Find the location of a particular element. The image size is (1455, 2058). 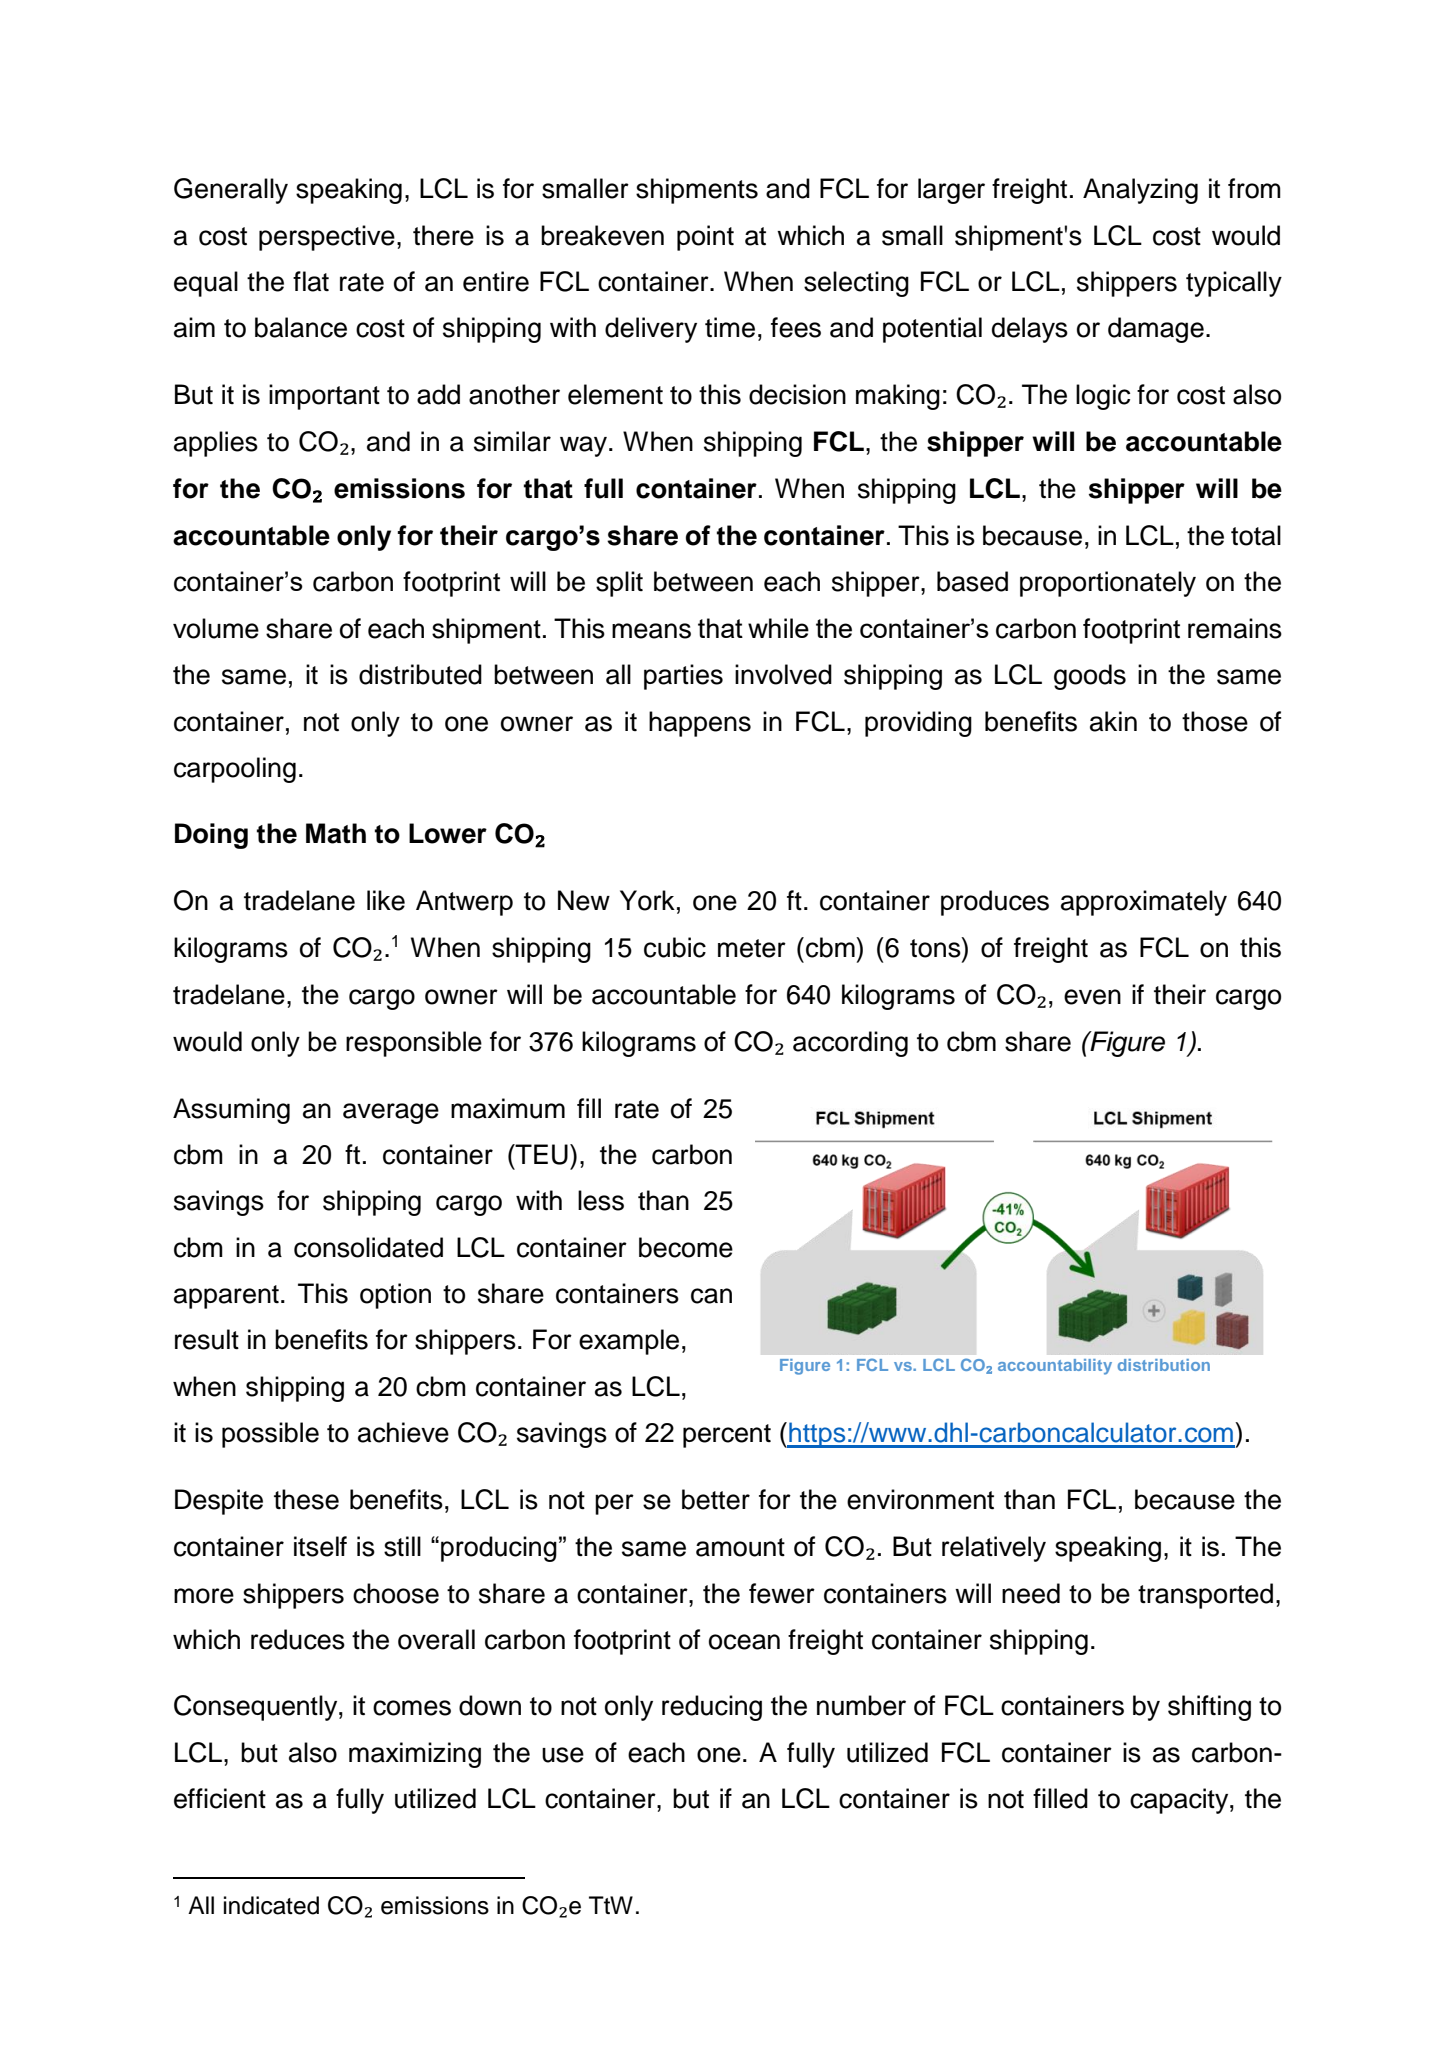

option is located at coordinates (395, 1296).
